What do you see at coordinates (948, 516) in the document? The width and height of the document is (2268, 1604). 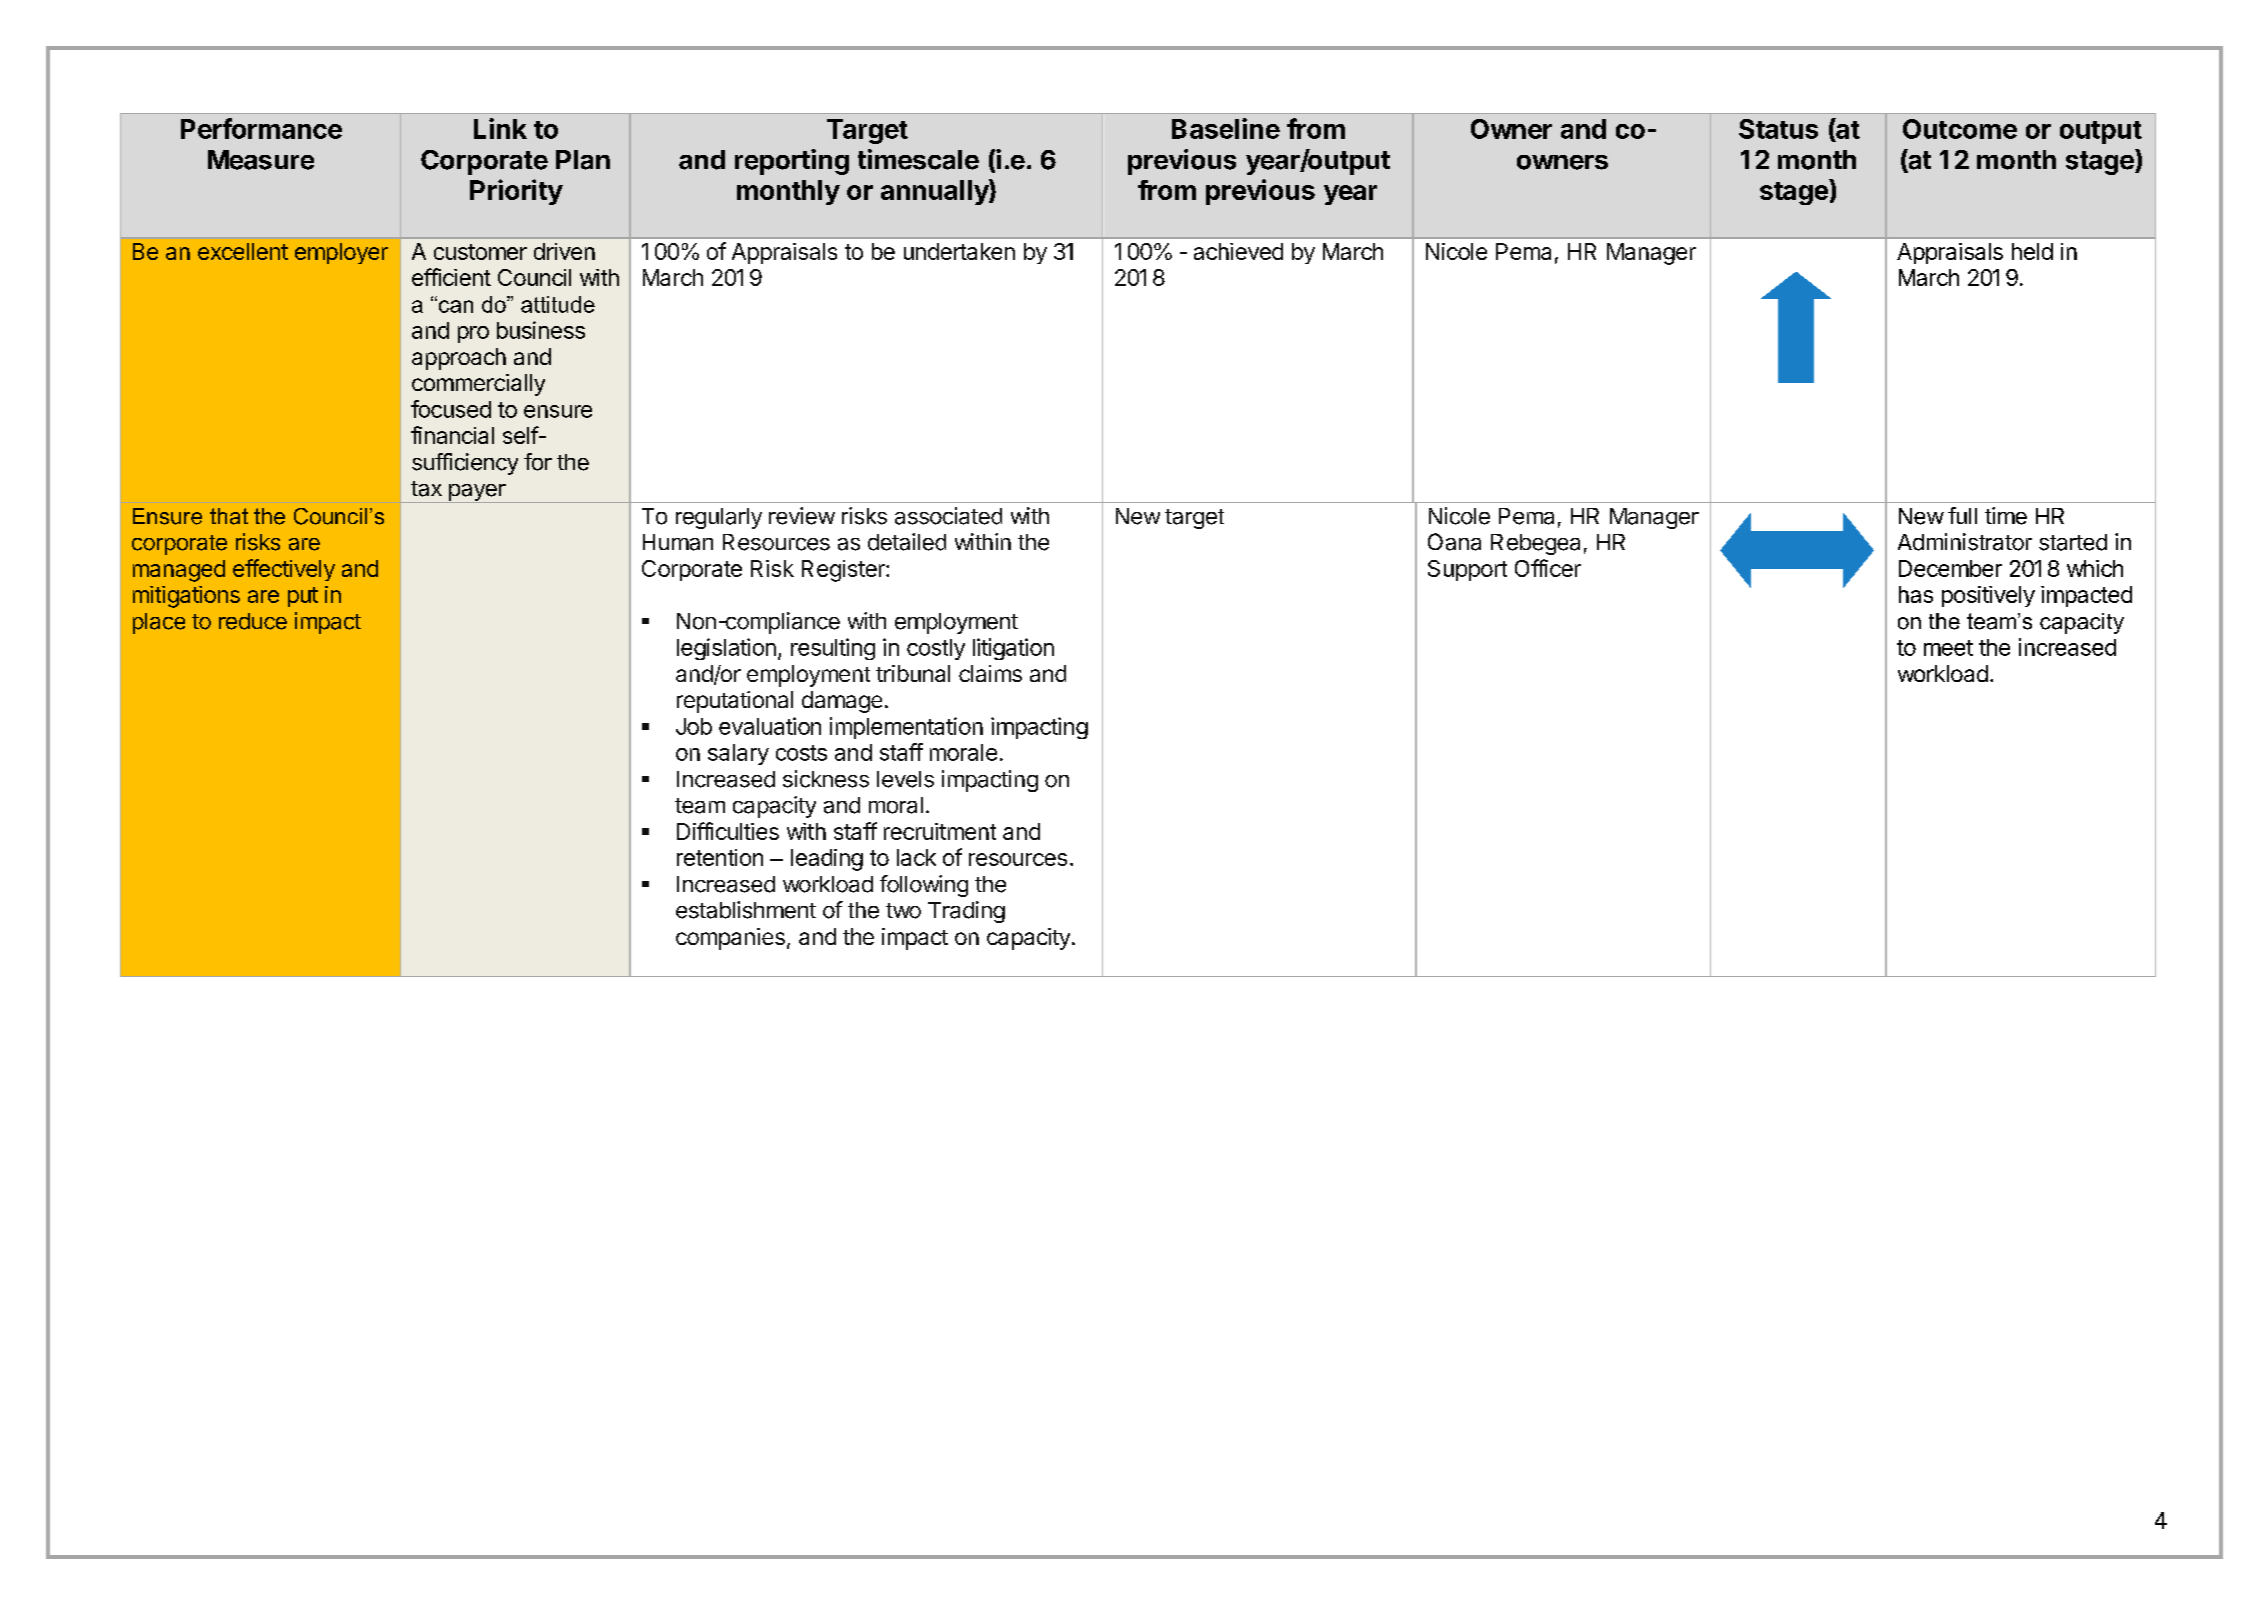 I see `associated` at bounding box center [948, 516].
